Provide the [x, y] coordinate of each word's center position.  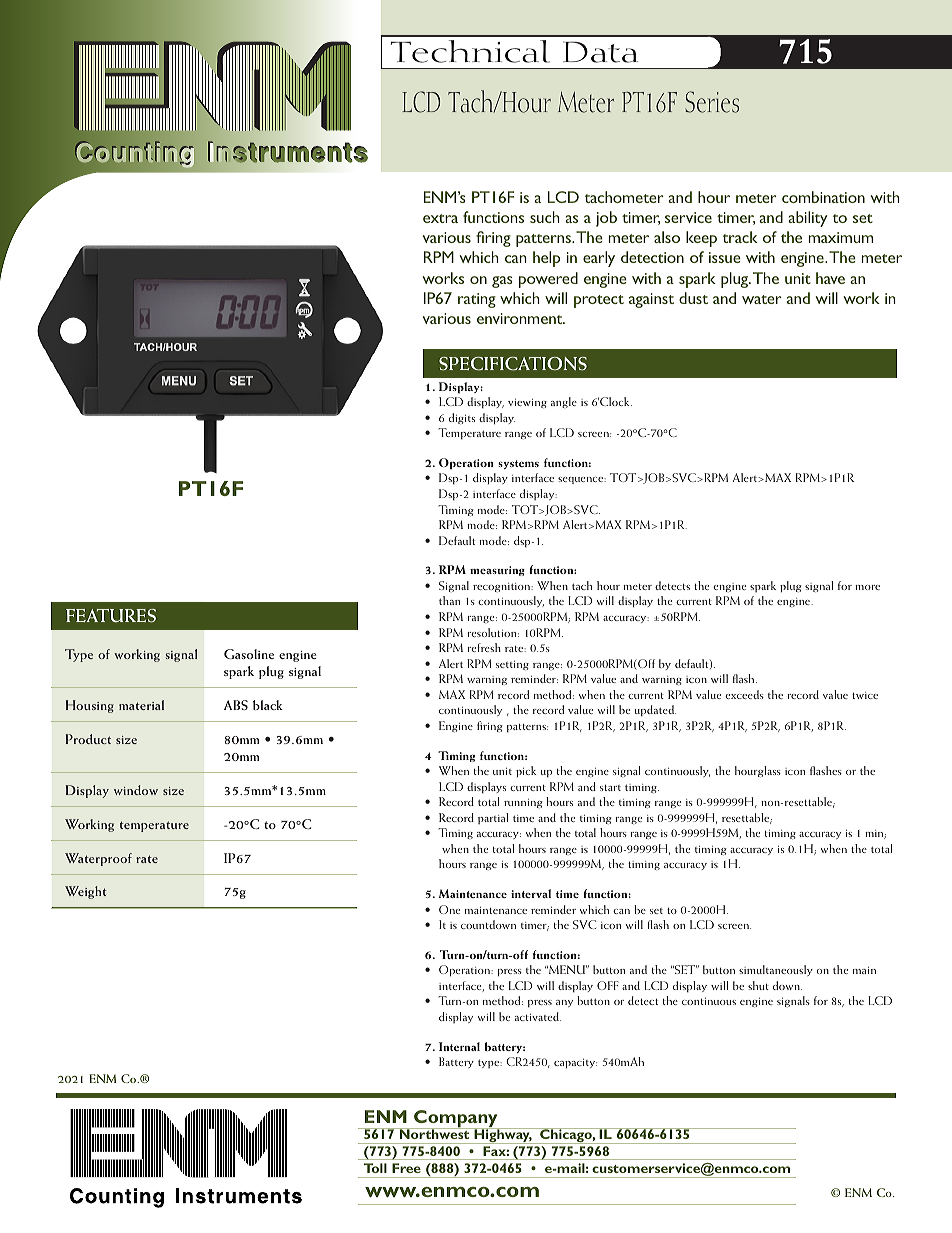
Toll [375, 1168]
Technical [470, 51]
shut [758, 985]
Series [712, 102]
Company [456, 1120]
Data [600, 52]
